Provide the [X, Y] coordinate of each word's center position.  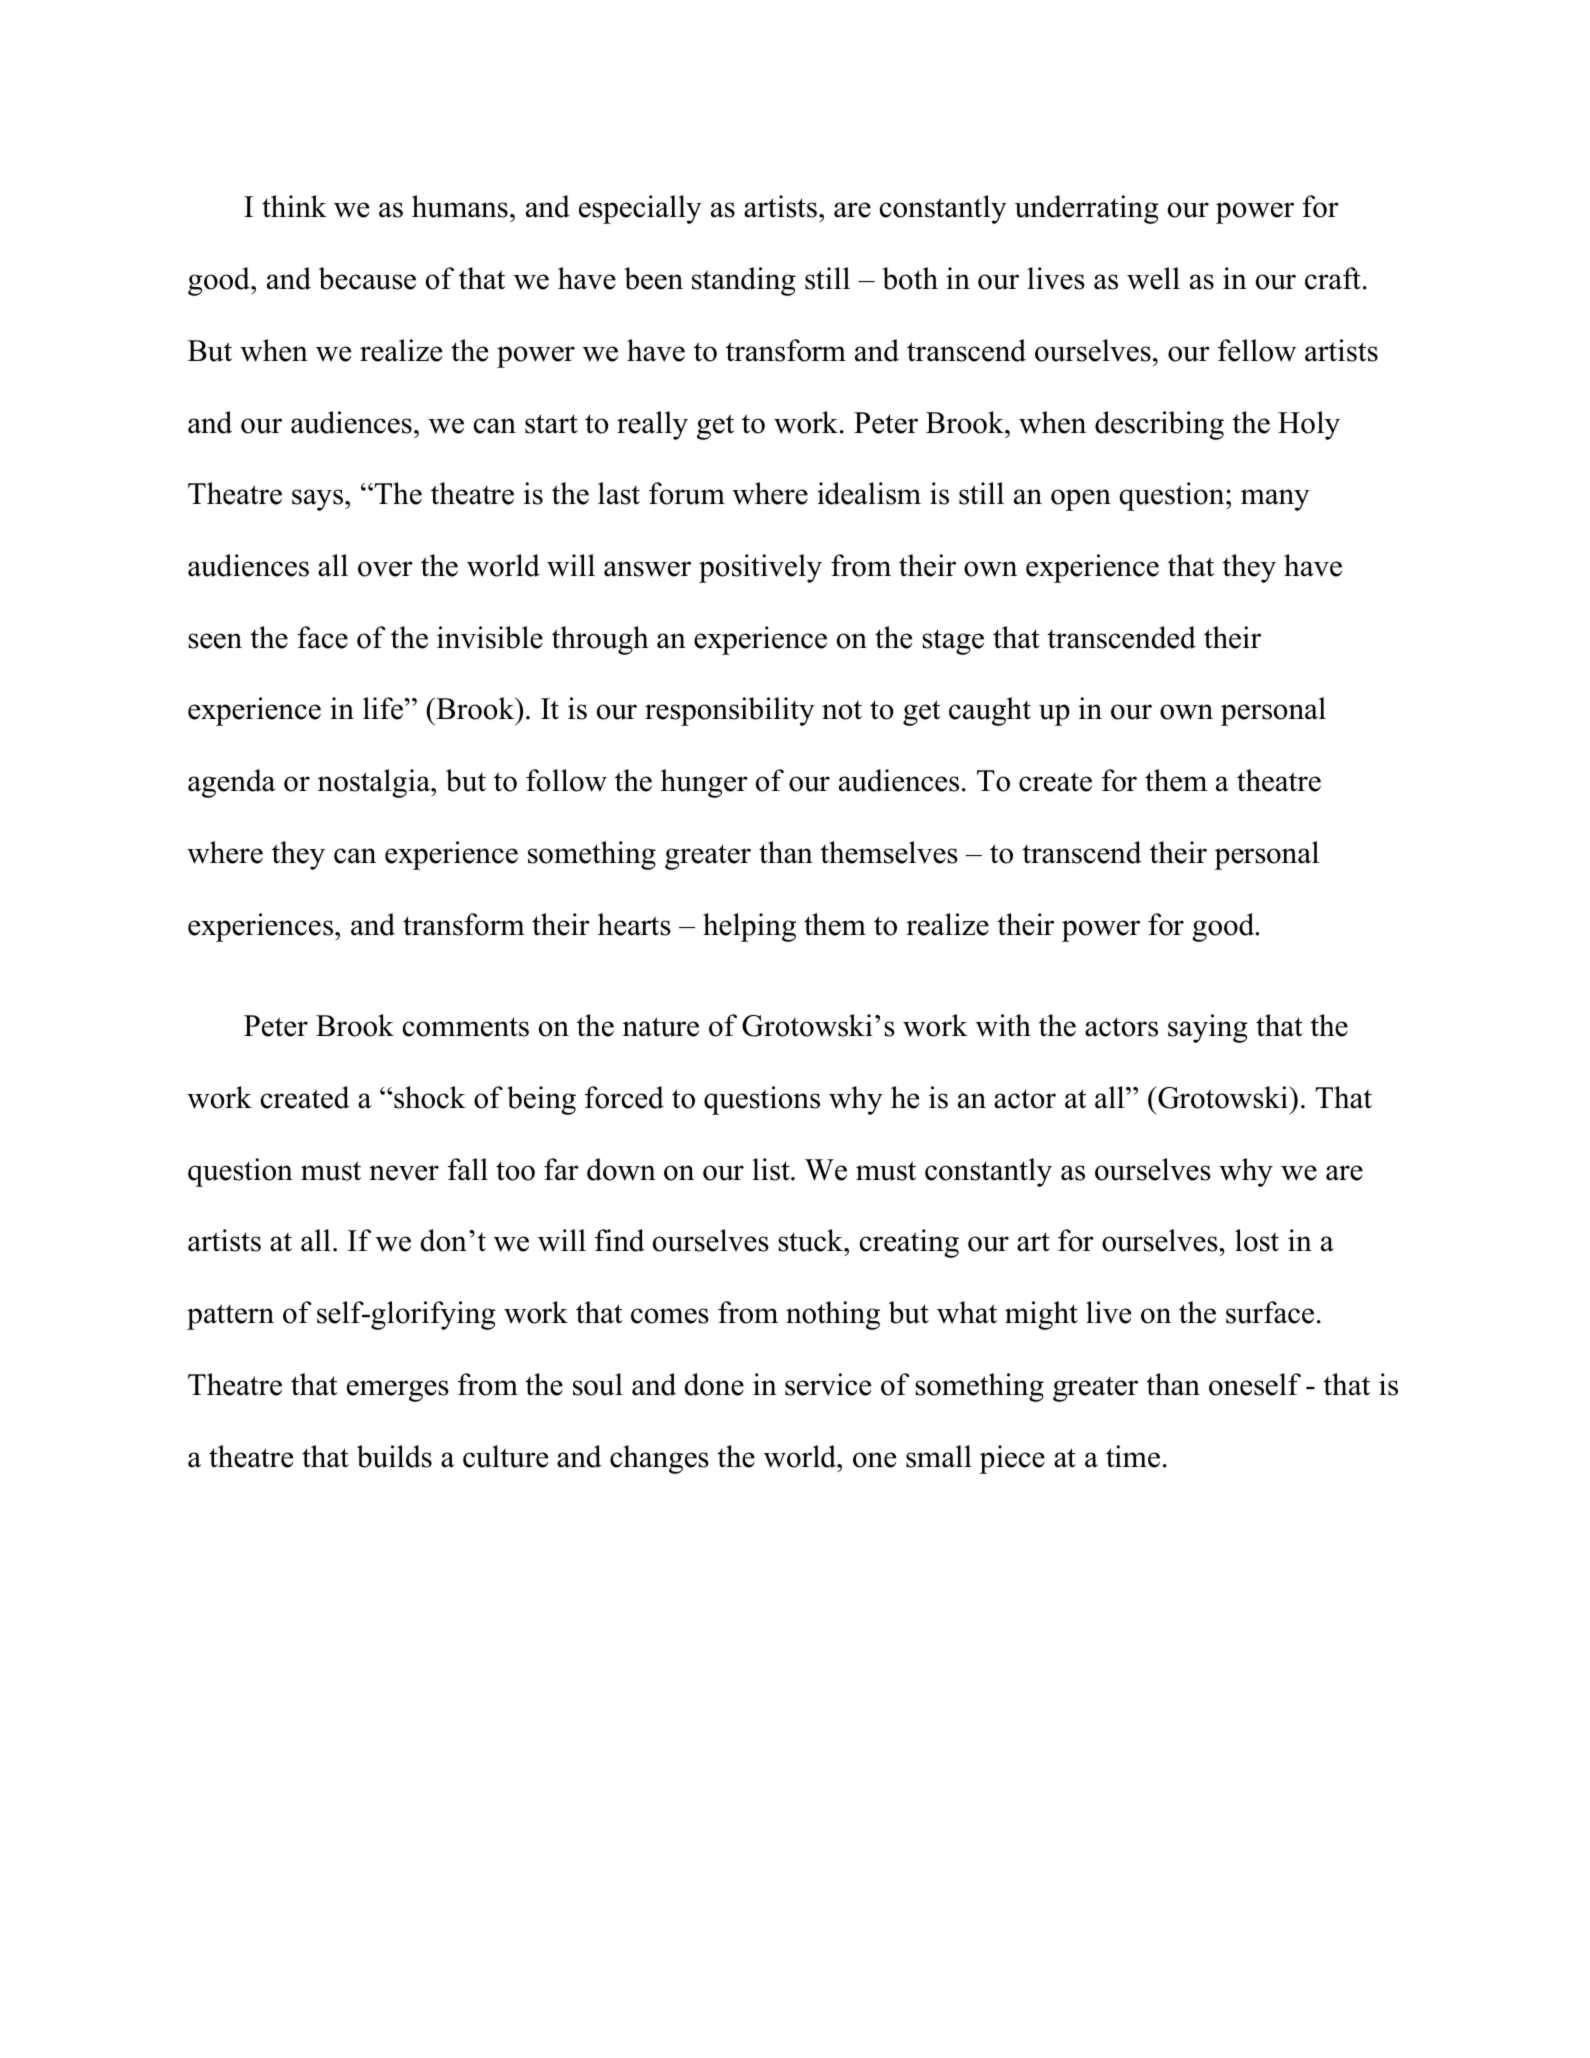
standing [744, 281]
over [385, 569]
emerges [398, 1391]
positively [760, 568]
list [772, 1169]
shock [430, 1097]
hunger [704, 783]
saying [1208, 1028]
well [1153, 278]
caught [990, 711]
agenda [232, 783]
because [367, 278]
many [1275, 500]
